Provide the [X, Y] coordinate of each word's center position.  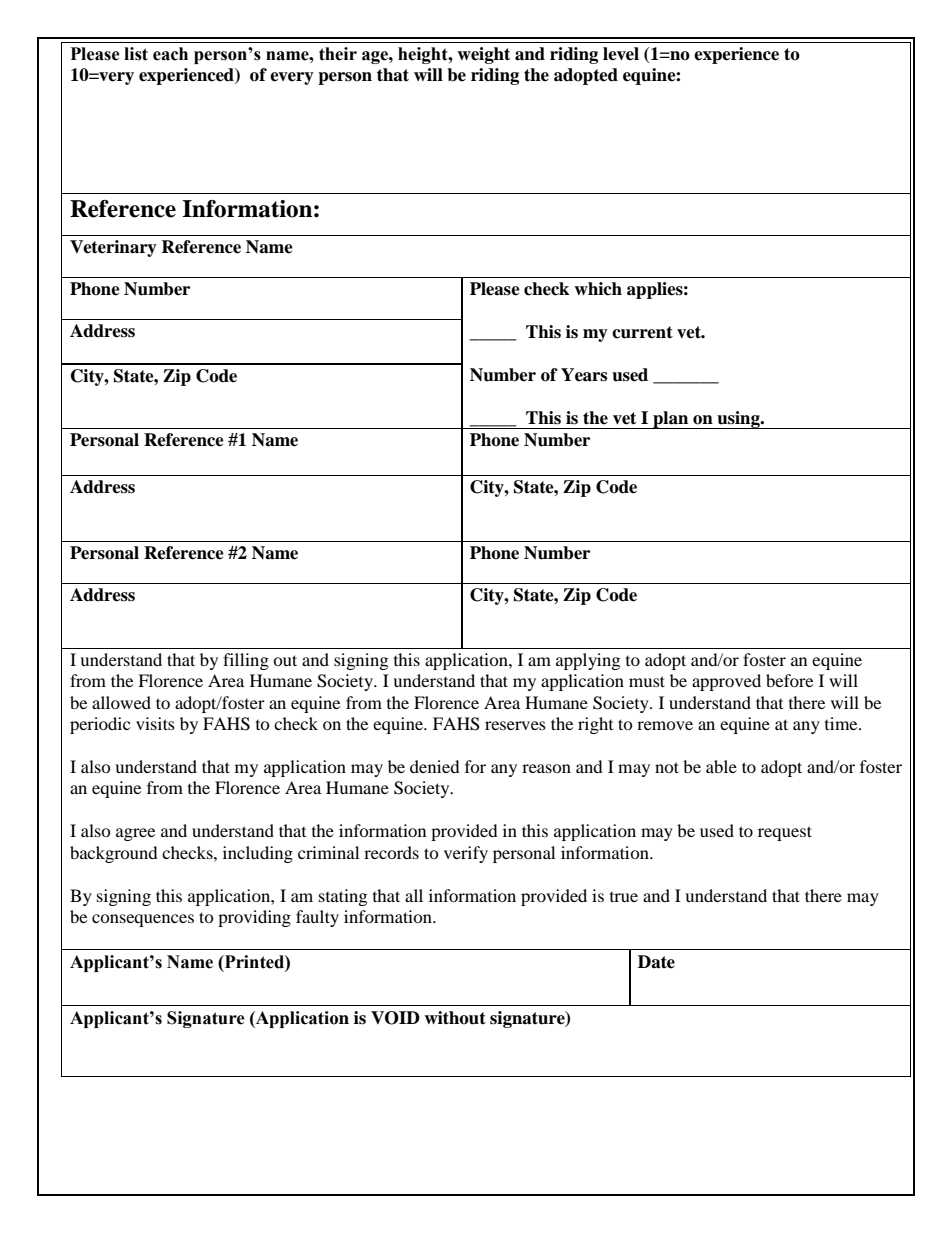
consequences [143, 920]
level [621, 54]
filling [246, 661]
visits [155, 723]
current [642, 332]
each [170, 54]
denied [435, 766]
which [598, 289]
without [455, 1018]
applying [588, 661]
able [721, 766]
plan [671, 420]
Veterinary [113, 248]
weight [483, 55]
